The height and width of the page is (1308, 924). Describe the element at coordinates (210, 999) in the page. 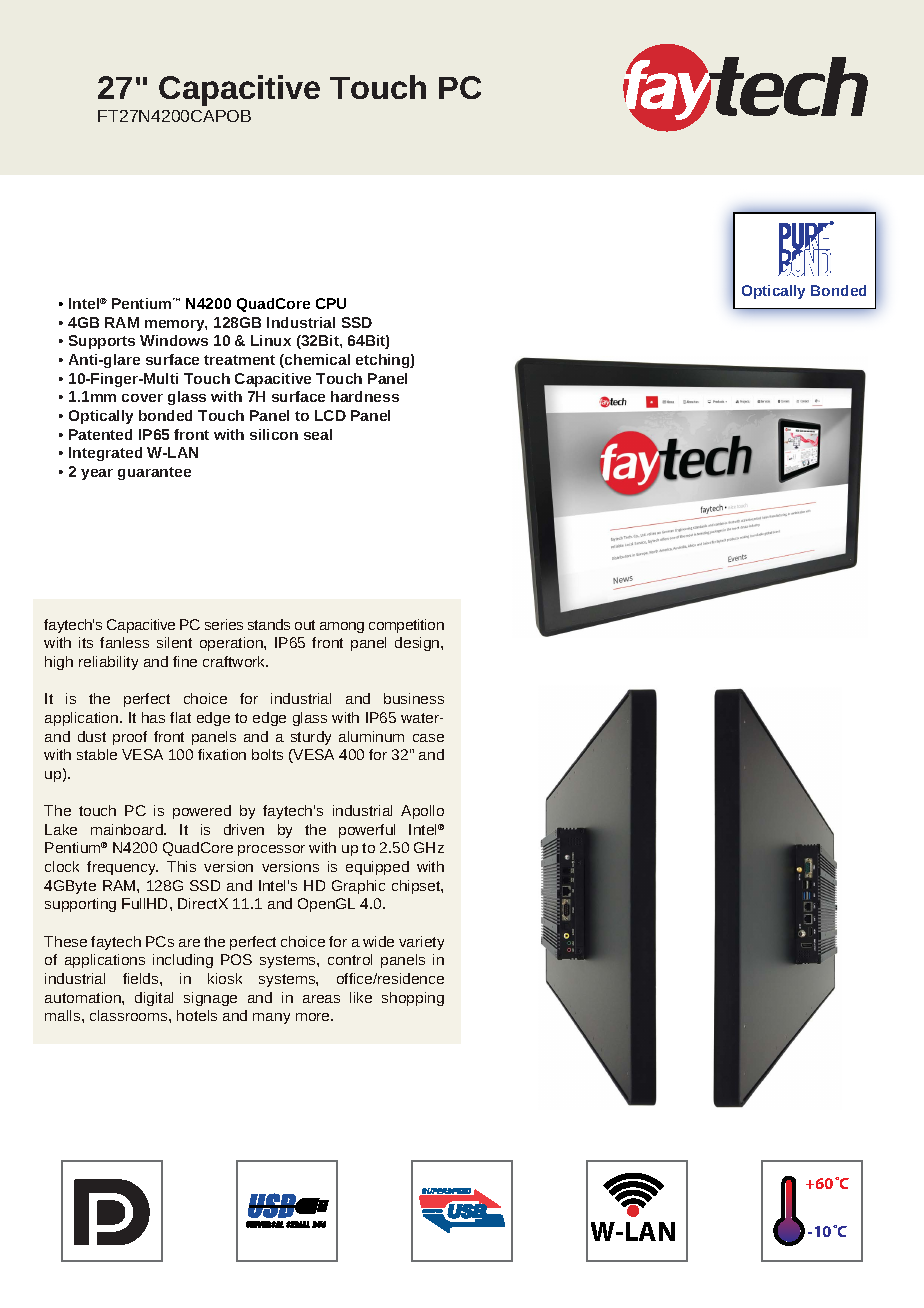

I see `signage` at that location.
